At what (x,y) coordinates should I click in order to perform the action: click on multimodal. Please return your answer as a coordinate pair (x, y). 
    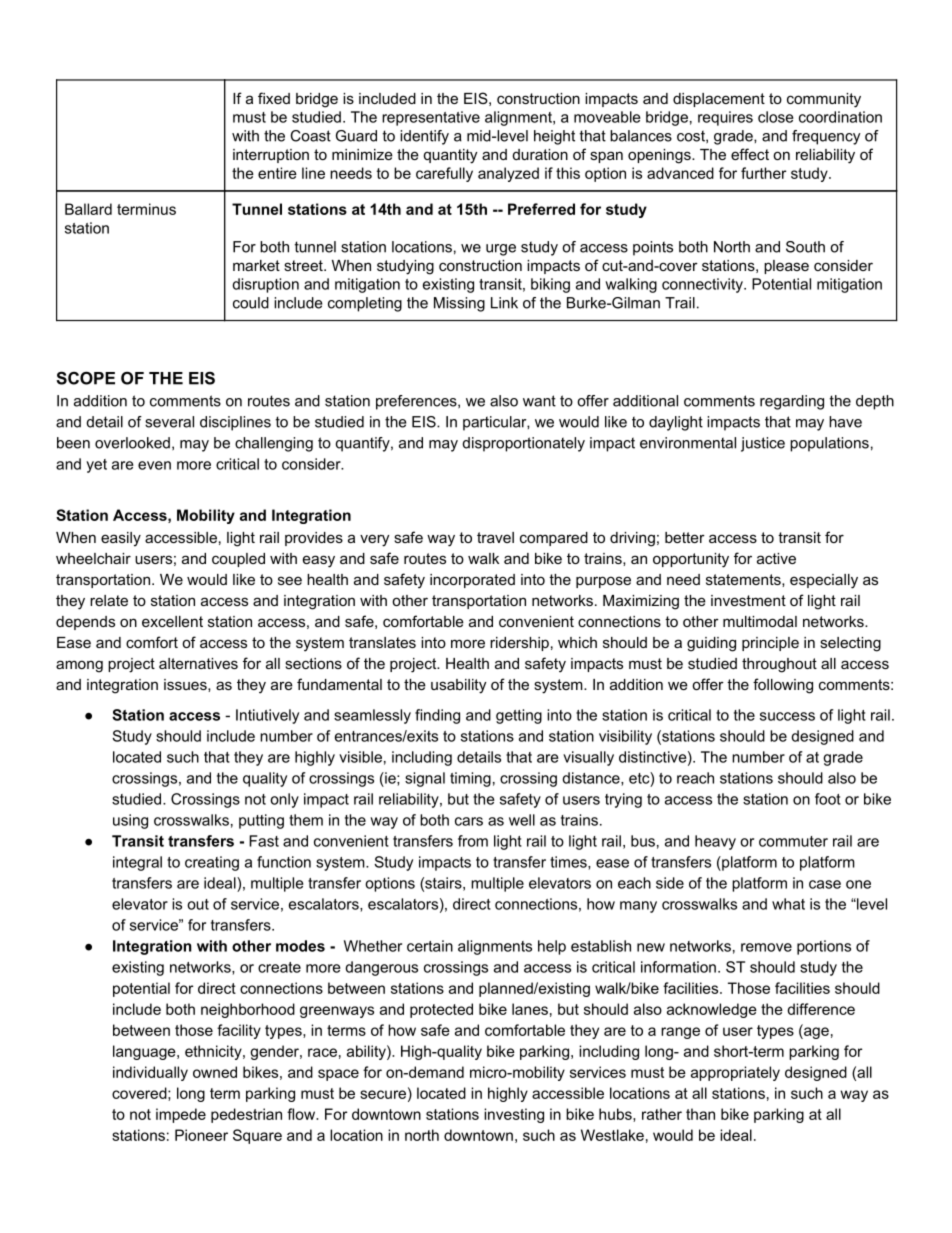
    Looking at the image, I should click on (760, 621).
